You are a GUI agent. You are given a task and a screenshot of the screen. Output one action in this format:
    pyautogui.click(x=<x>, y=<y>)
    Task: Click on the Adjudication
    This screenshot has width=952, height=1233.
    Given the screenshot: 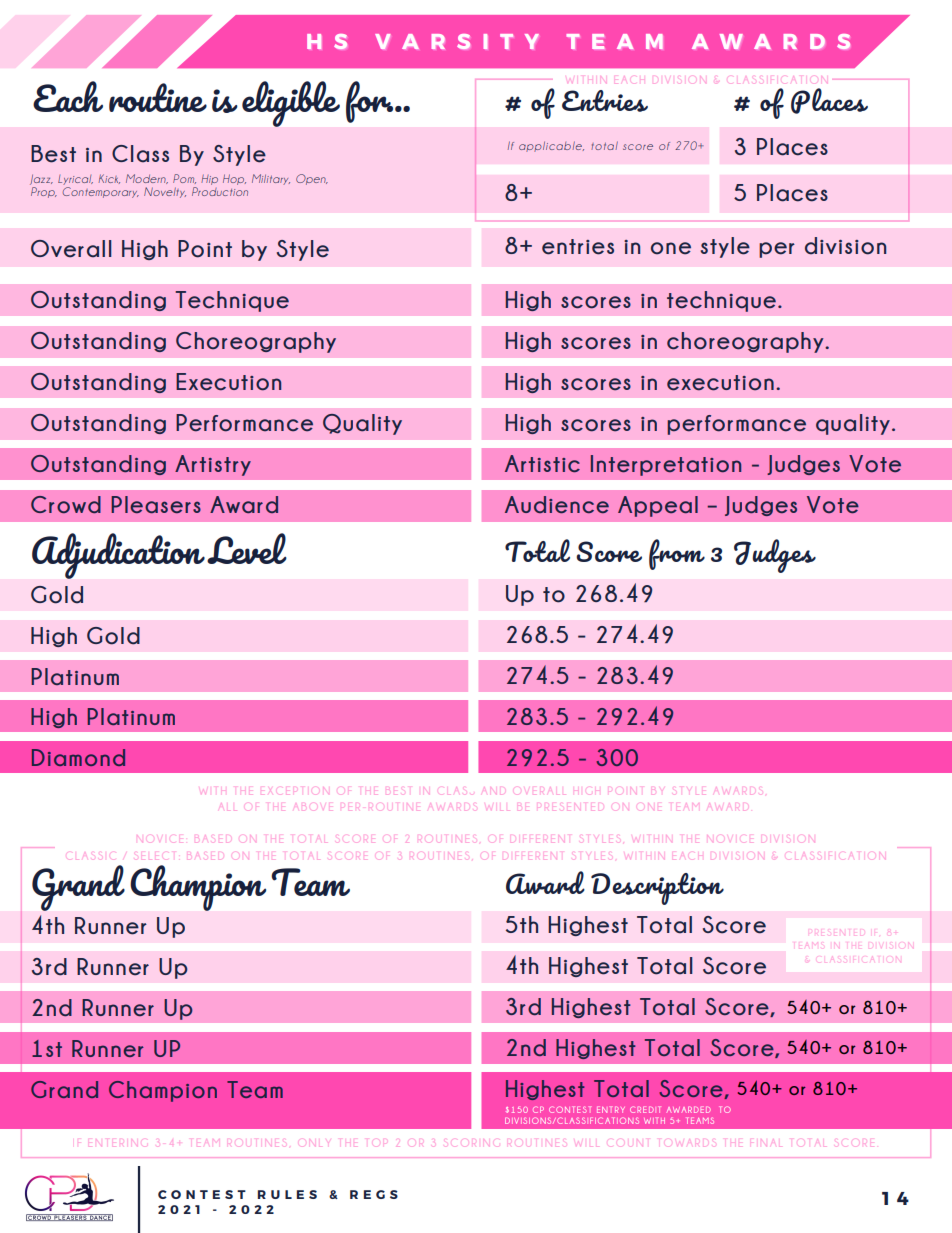 What is the action you would take?
    pyautogui.click(x=118, y=556)
